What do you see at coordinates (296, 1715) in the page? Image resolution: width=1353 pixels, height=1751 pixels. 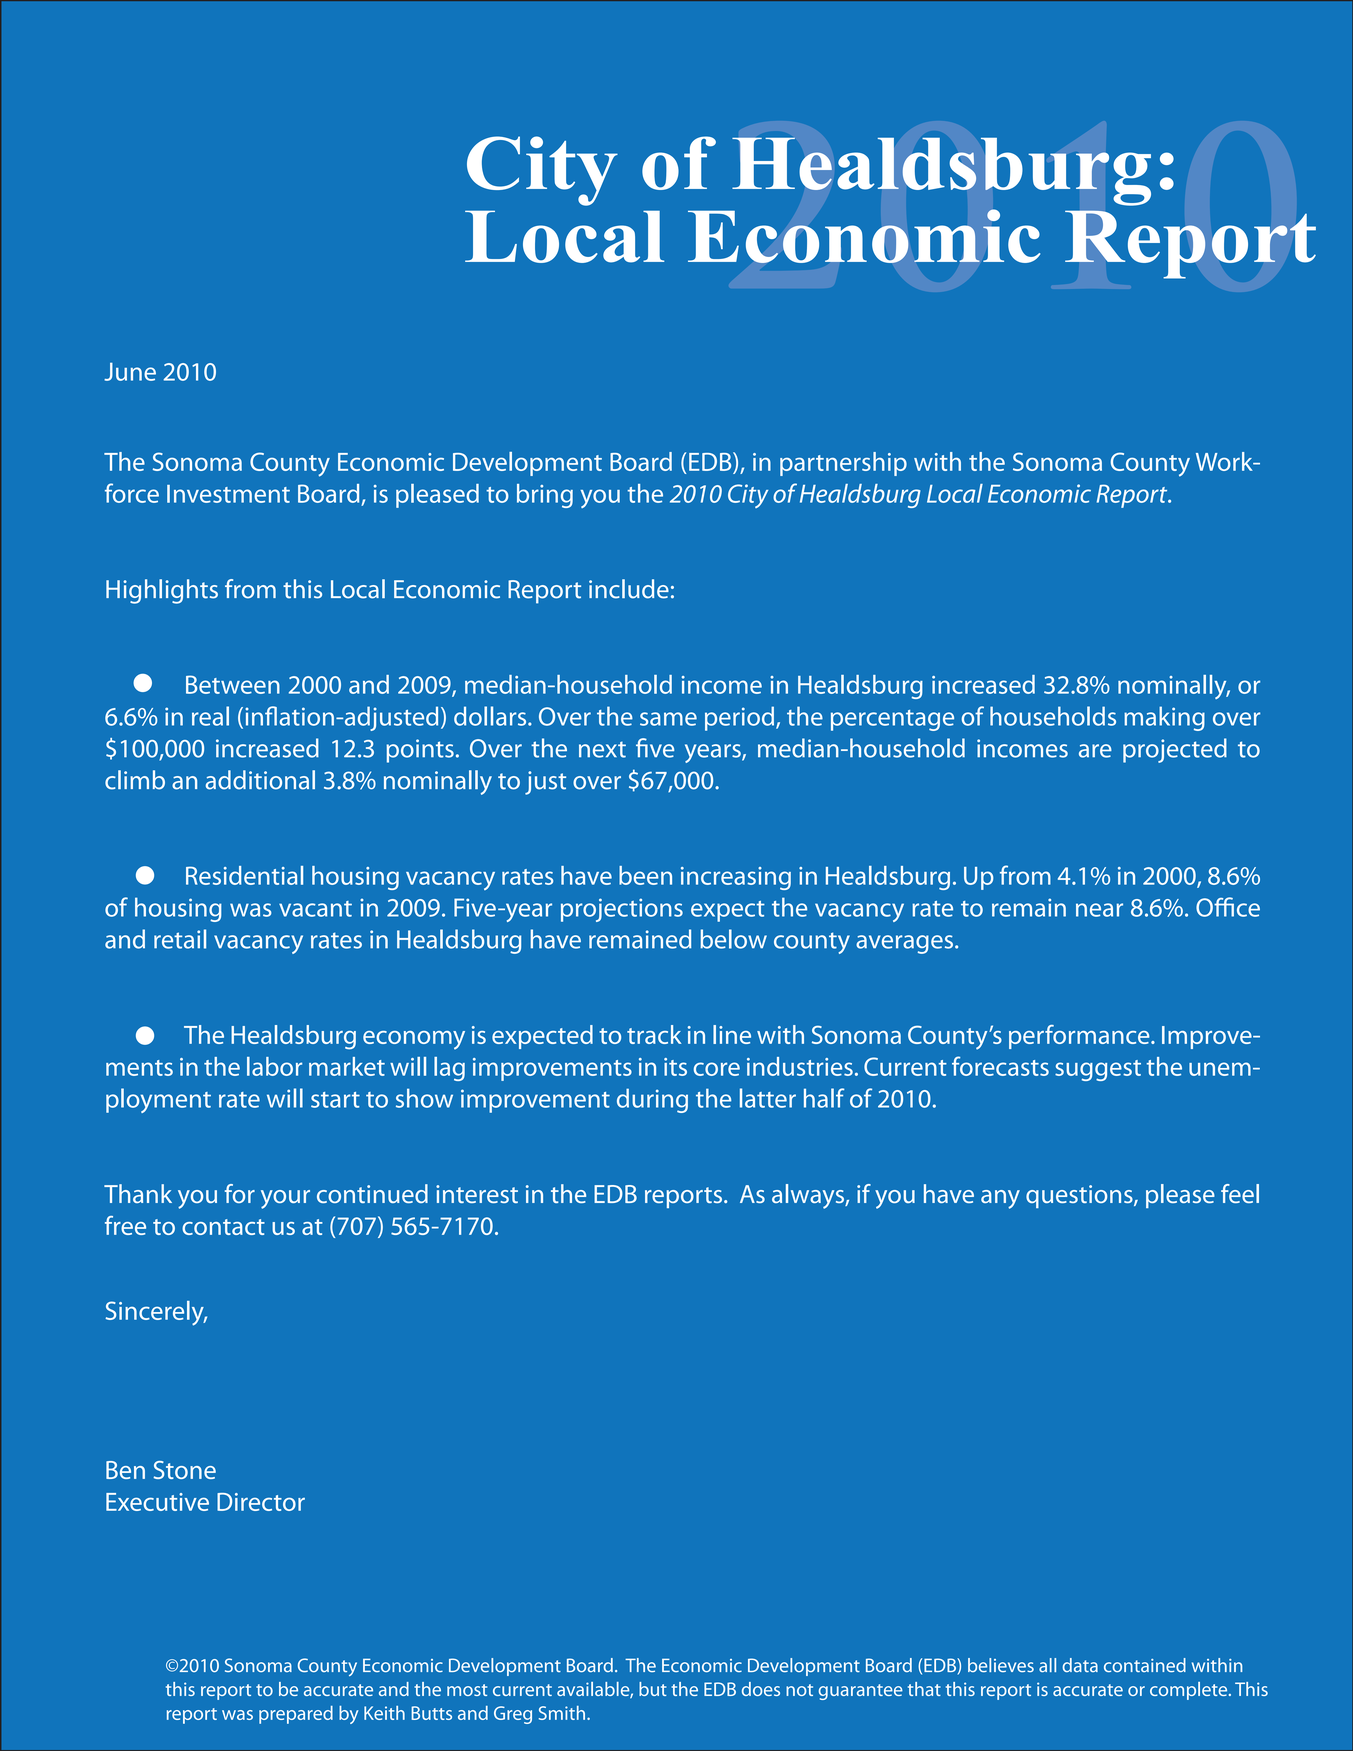 I see `prepared` at bounding box center [296, 1715].
